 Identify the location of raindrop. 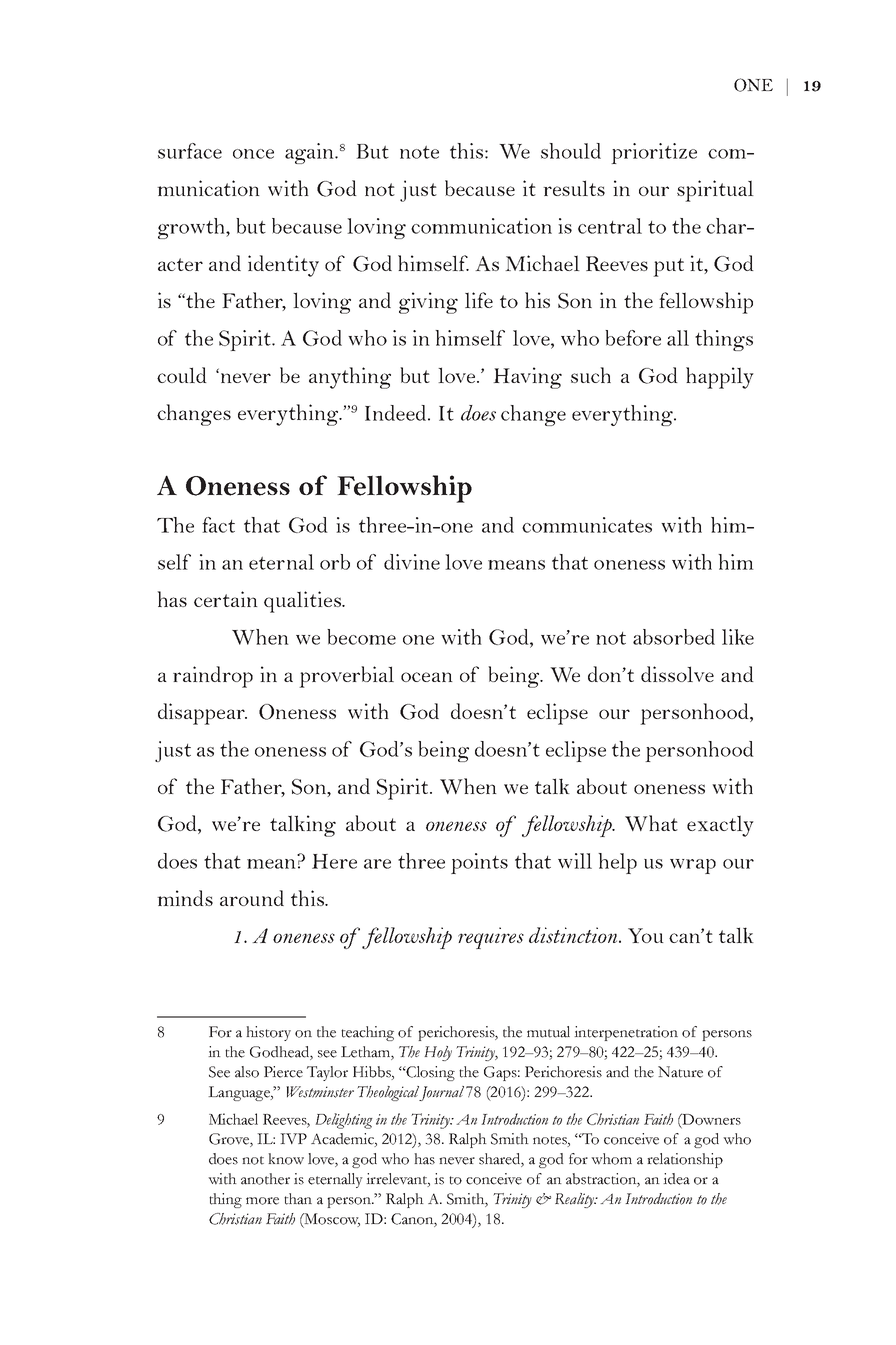
(213, 677).
